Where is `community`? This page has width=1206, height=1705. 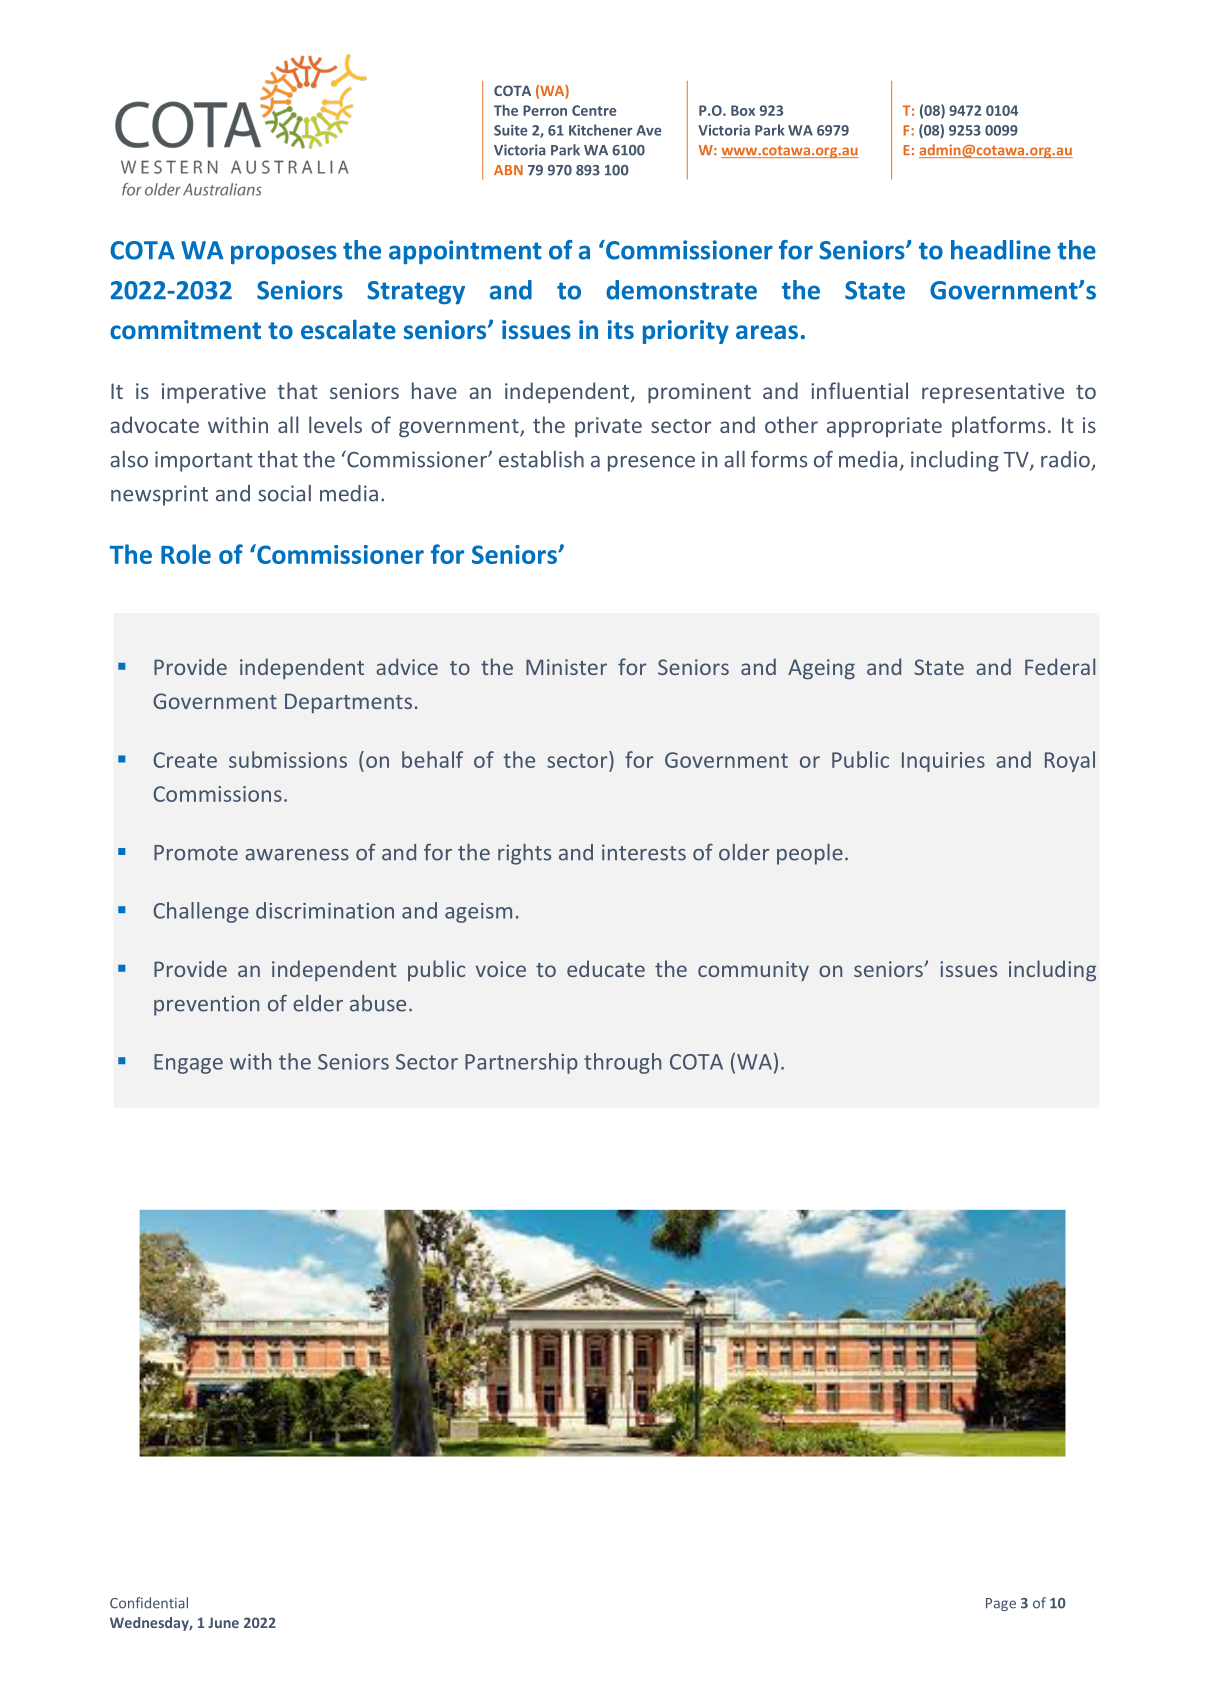
community is located at coordinates (753, 971).
